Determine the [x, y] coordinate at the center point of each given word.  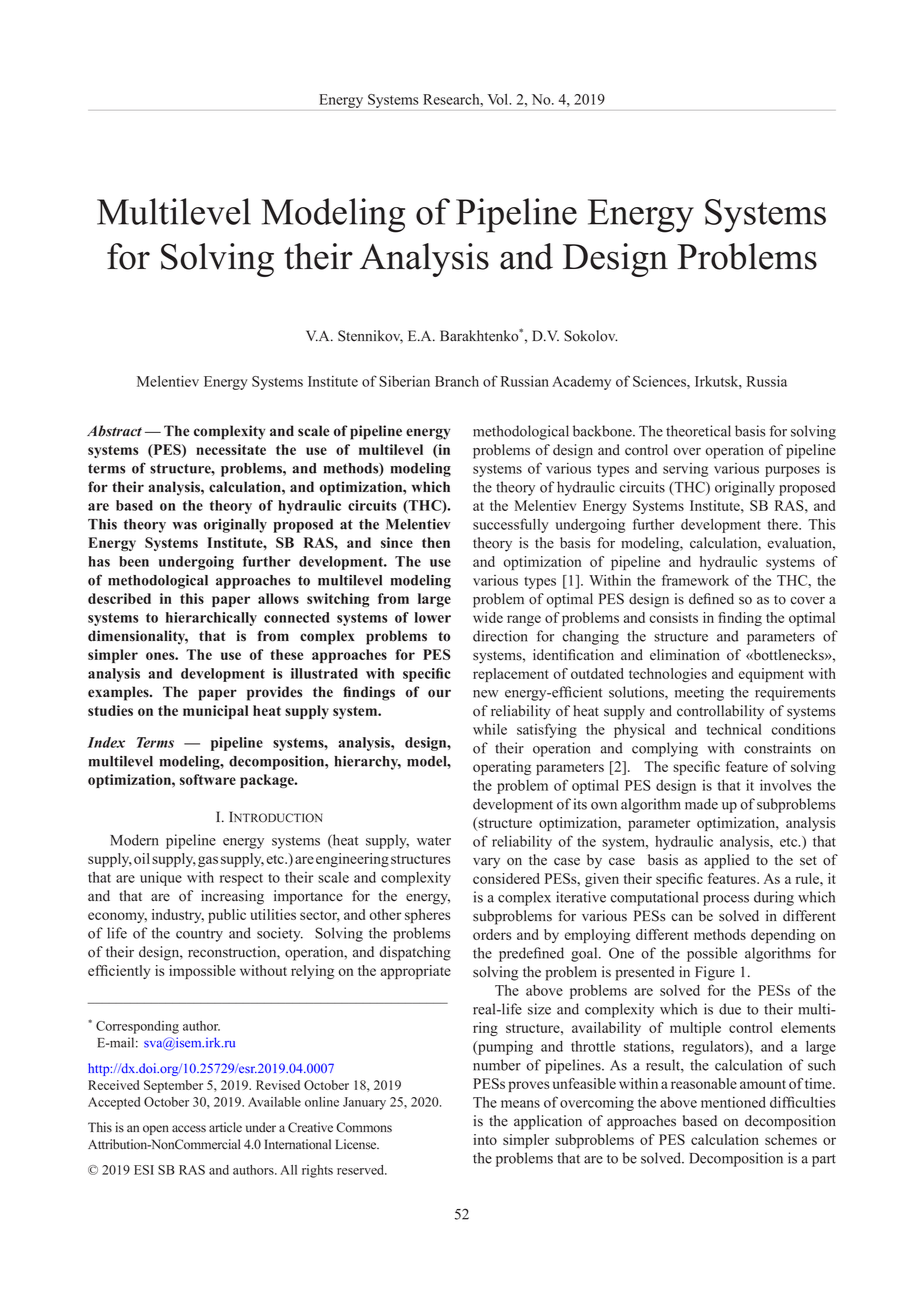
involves [786, 785]
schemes [791, 1139]
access [189, 1129]
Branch [457, 381]
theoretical [698, 431]
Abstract [114, 431]
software [208, 779]
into [485, 1139]
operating [502, 768]
